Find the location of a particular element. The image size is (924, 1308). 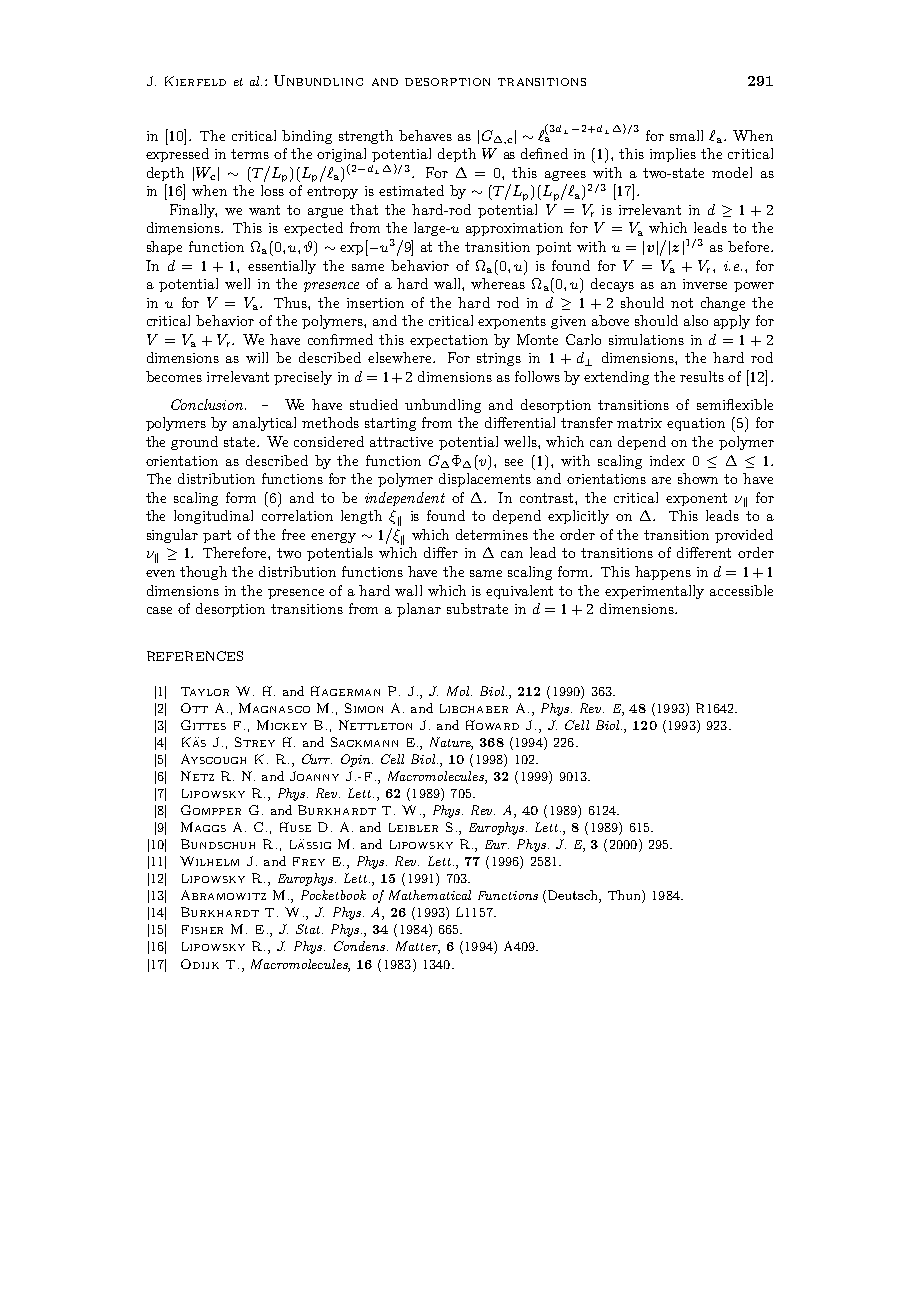

Howard is located at coordinates (492, 725).
